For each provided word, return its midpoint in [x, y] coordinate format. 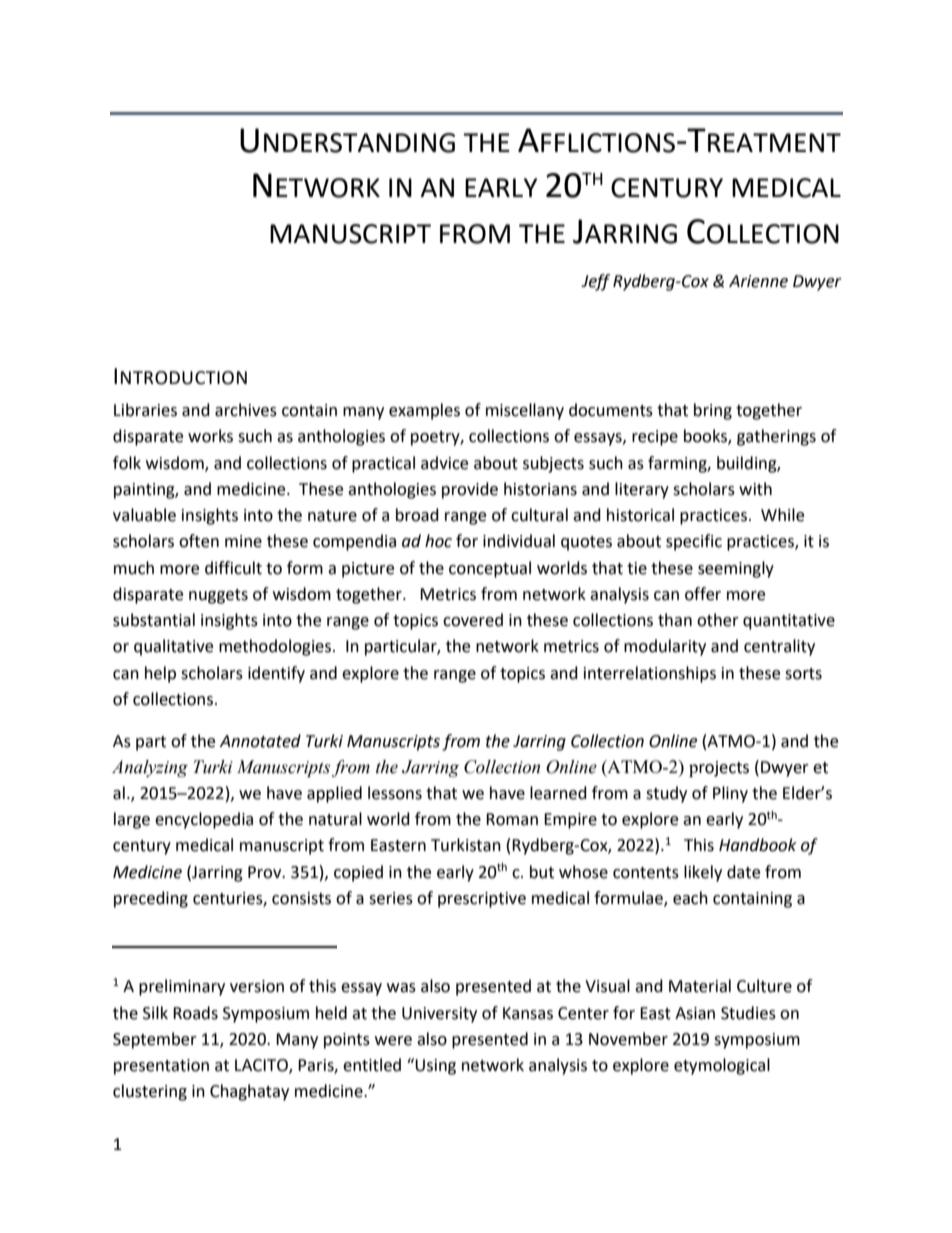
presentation [161, 1067]
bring [713, 411]
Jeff [595, 282]
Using [435, 1067]
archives [246, 410]
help [160, 674]
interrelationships [650, 674]
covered [473, 620]
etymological [722, 1066]
